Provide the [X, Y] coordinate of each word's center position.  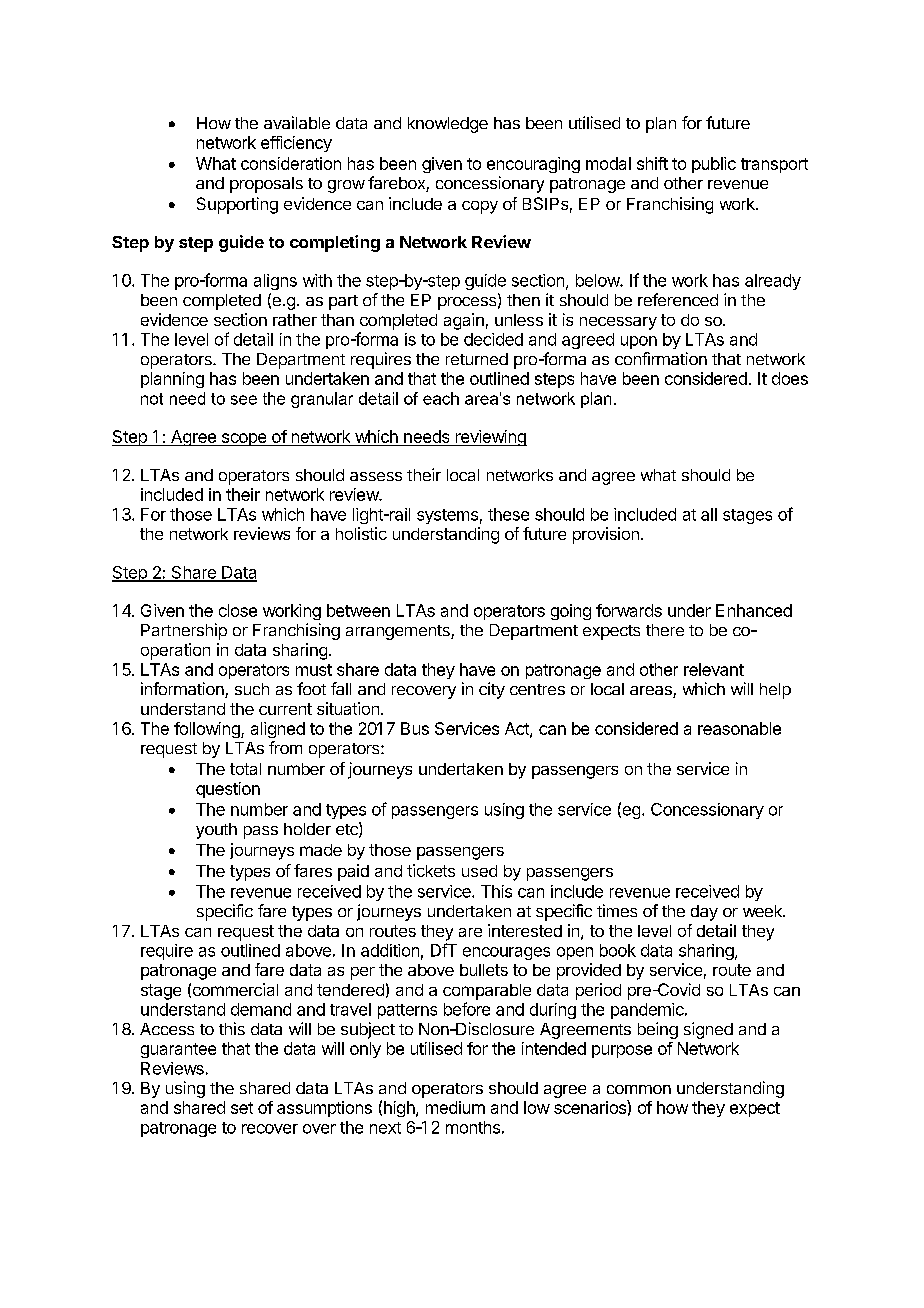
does [790, 378]
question [228, 790]
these [508, 514]
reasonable [739, 728]
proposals [266, 185]
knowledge [448, 125]
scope [244, 439]
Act [518, 729]
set [242, 1108]
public [714, 165]
